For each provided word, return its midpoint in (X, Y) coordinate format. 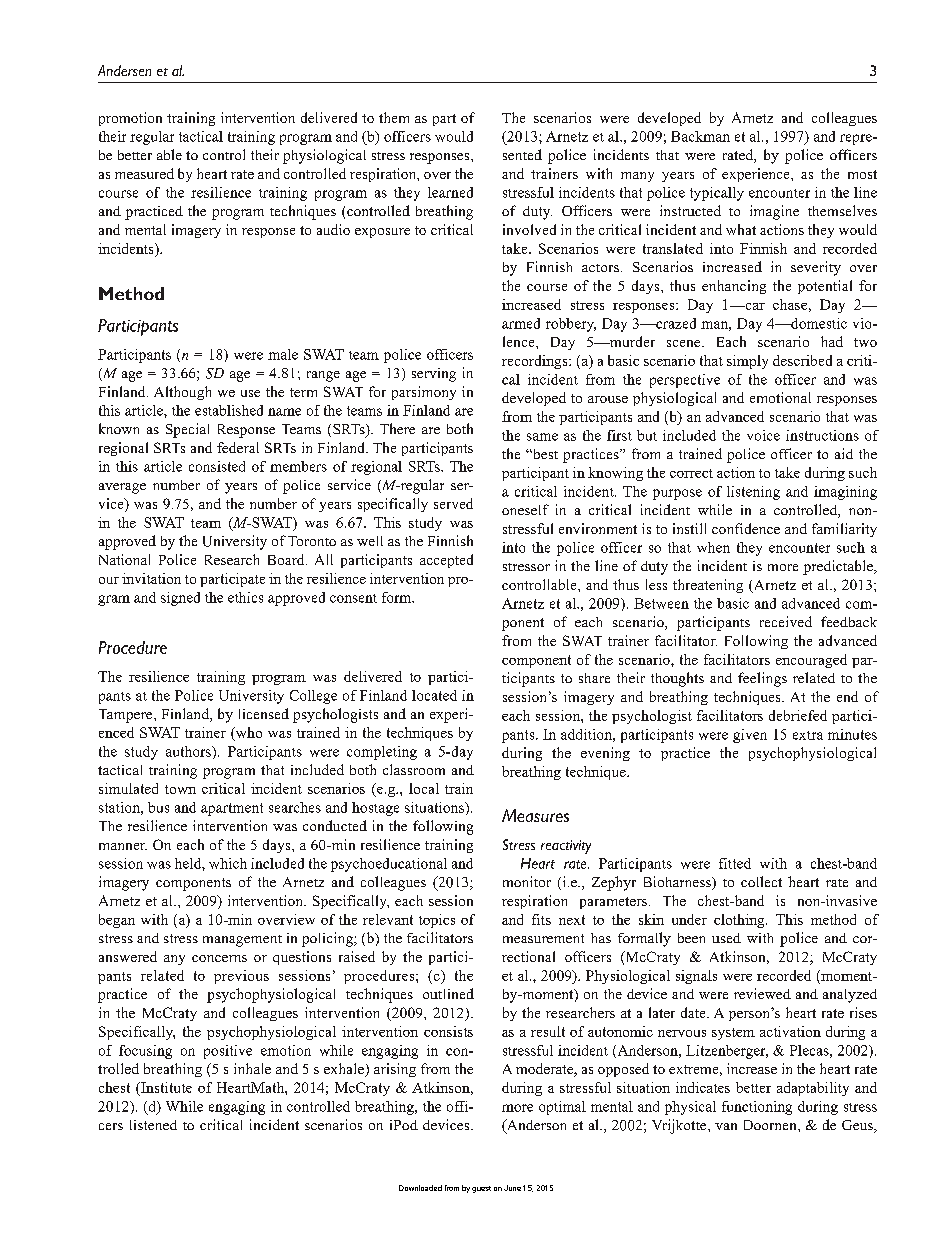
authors (189, 751)
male (283, 354)
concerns (219, 958)
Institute (165, 1087)
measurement (543, 938)
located (434, 695)
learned (450, 192)
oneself (525, 509)
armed (521, 323)
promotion (130, 119)
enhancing (734, 287)
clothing (740, 921)
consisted (217, 466)
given (750, 736)
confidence (746, 528)
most (862, 174)
